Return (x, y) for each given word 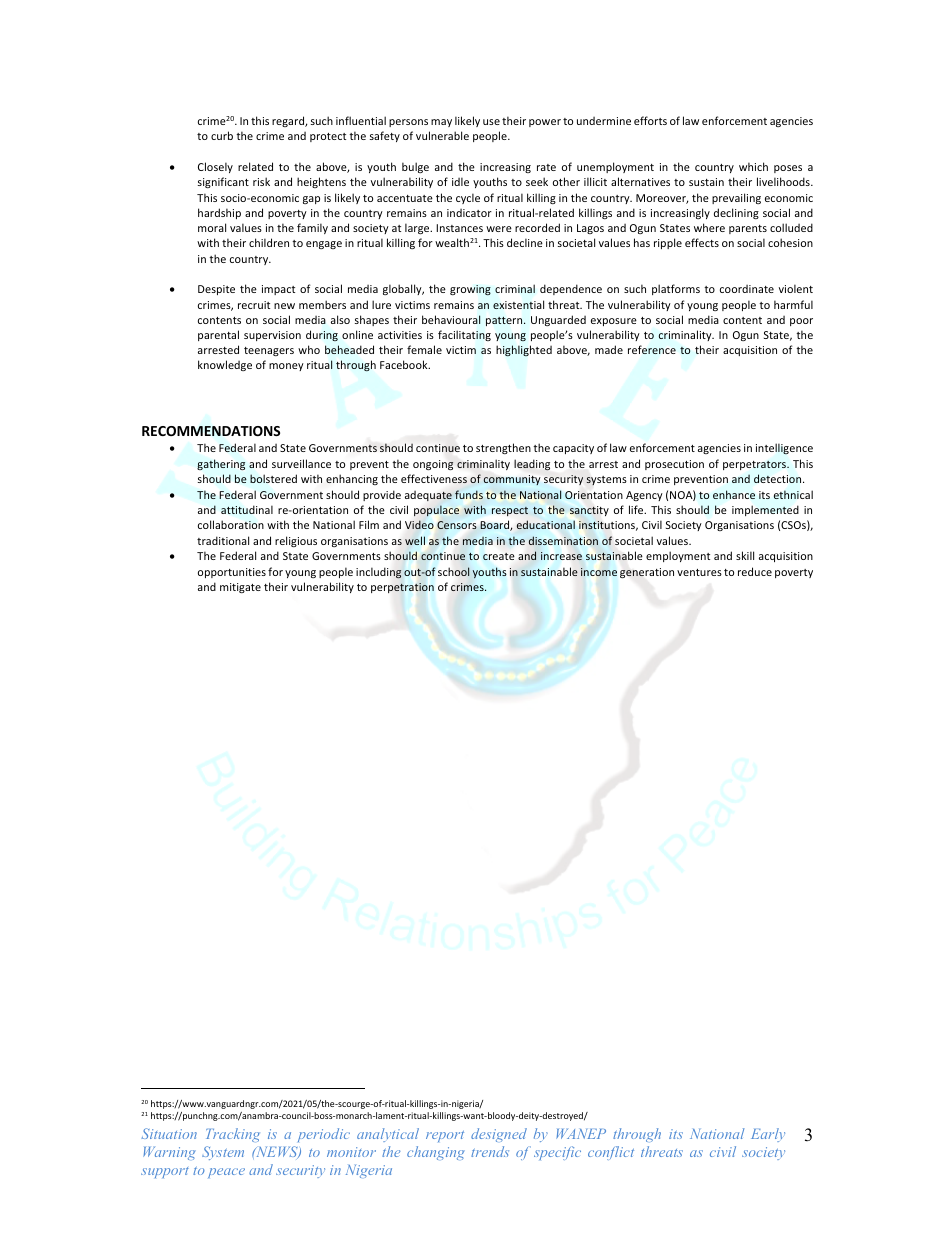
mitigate (240, 588)
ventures (699, 572)
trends (490, 1151)
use (491, 122)
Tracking (233, 1135)
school (454, 571)
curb (222, 135)
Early (768, 1135)
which (753, 166)
